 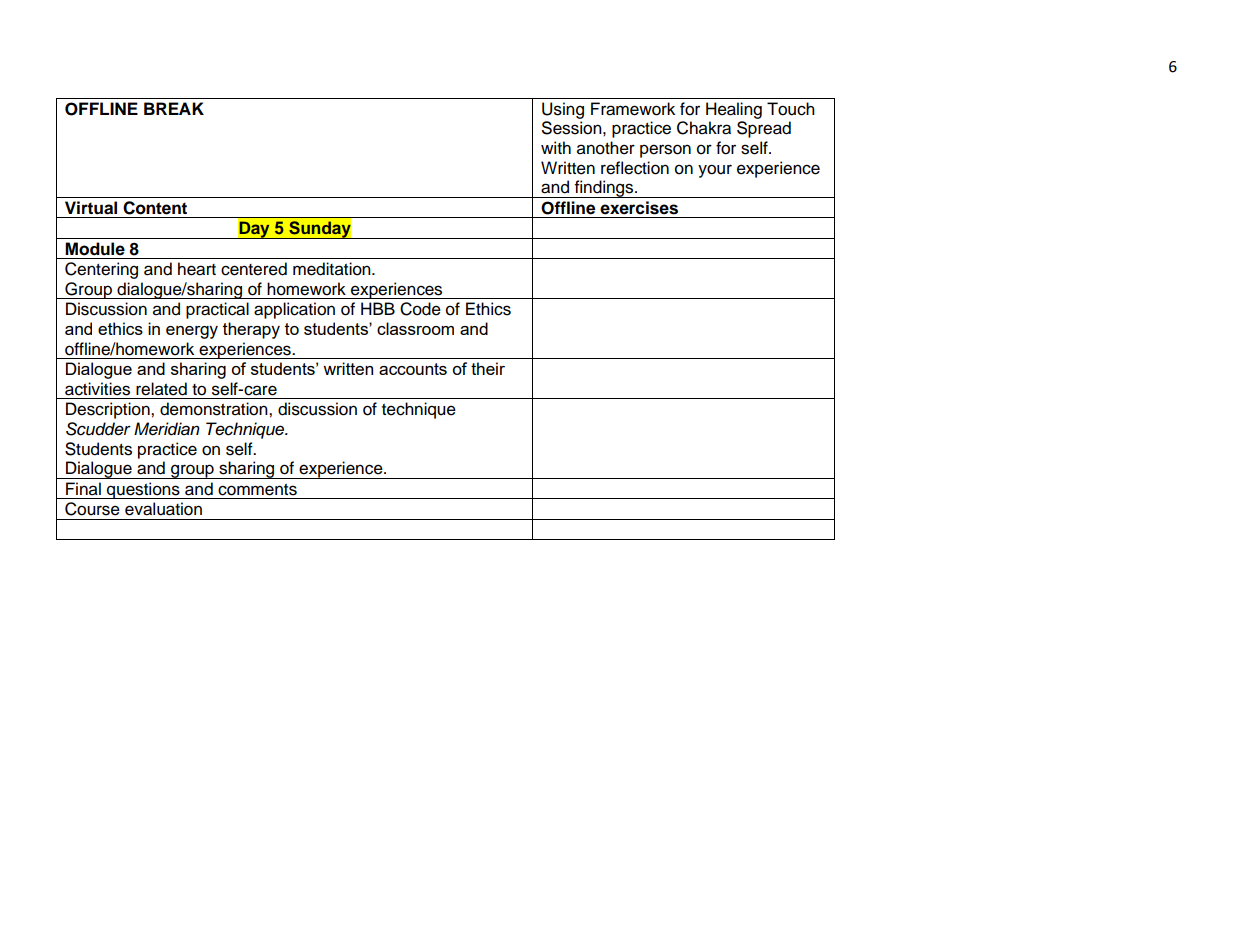 What do you see at coordinates (704, 128) in the screenshot?
I see `Chakra` at bounding box center [704, 128].
